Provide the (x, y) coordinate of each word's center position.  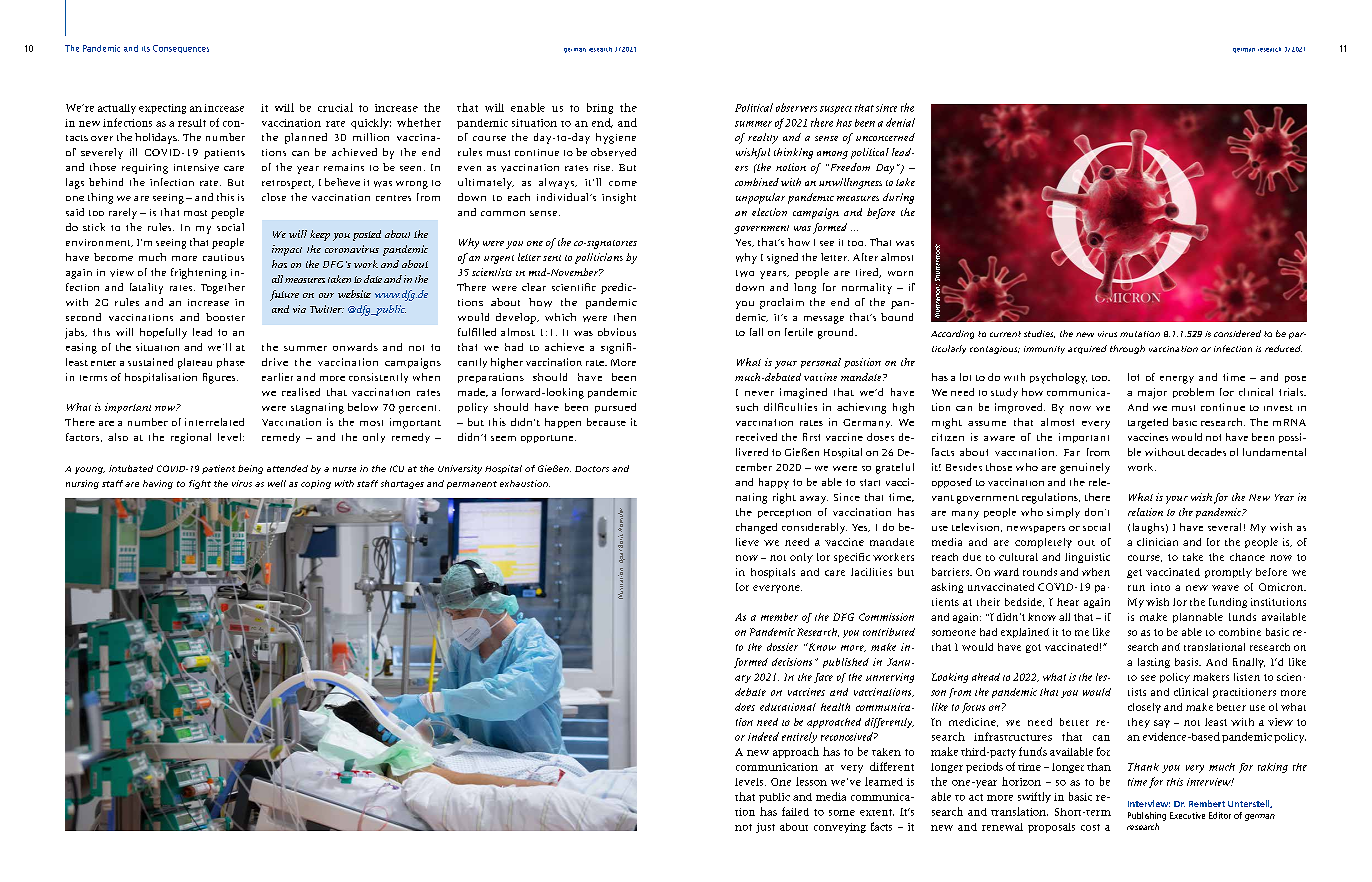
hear (1068, 602)
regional (191, 438)
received (756, 437)
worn (900, 273)
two (745, 273)
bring (600, 108)
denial (900, 122)
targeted (1148, 423)
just (765, 828)
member (779, 617)
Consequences (181, 49)
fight (200, 484)
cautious (223, 257)
